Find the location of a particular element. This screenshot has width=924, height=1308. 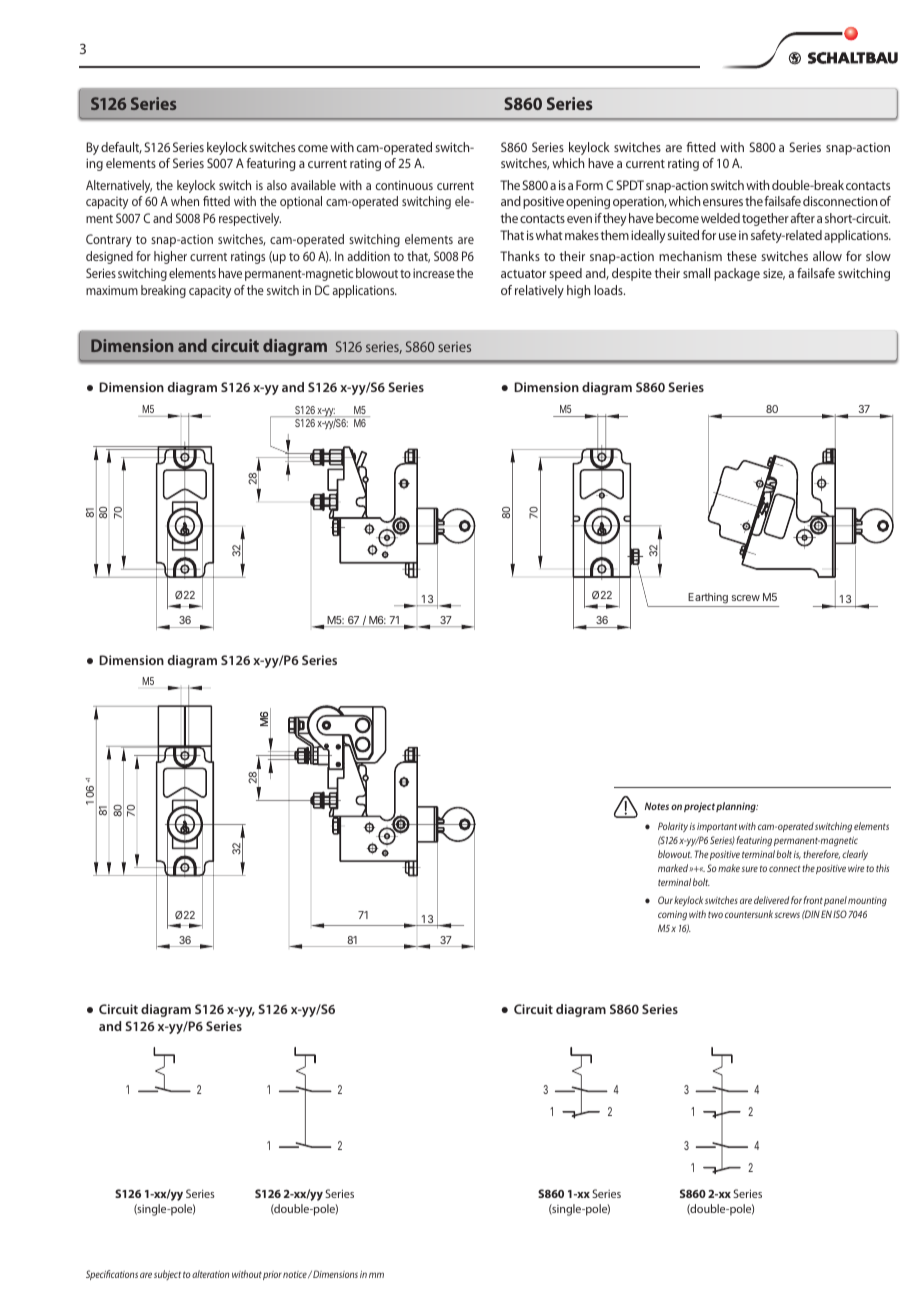

subject is located at coordinates (167, 1275).
